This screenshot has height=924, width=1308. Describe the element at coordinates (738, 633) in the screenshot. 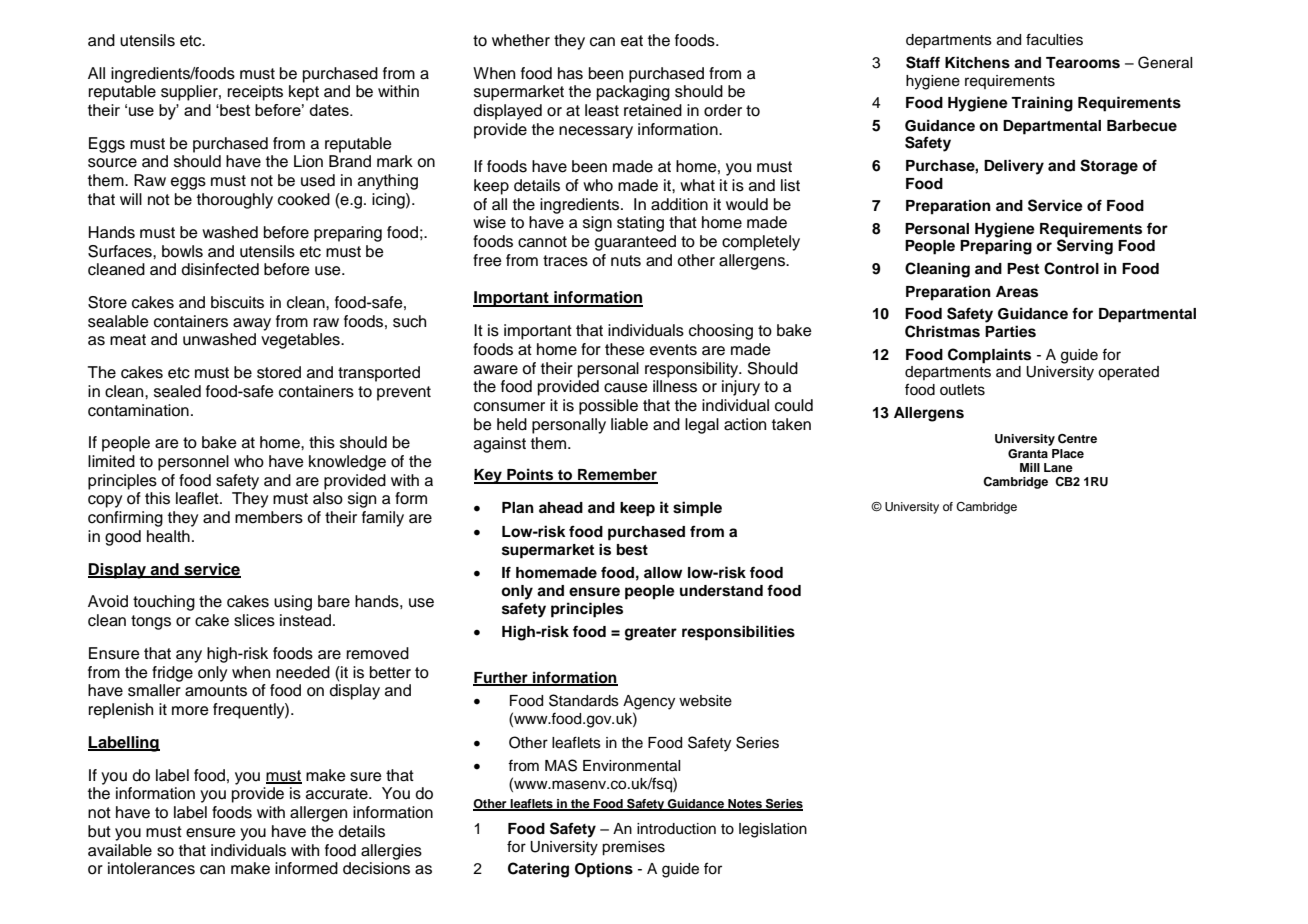

I see `responsibilities` at that location.
